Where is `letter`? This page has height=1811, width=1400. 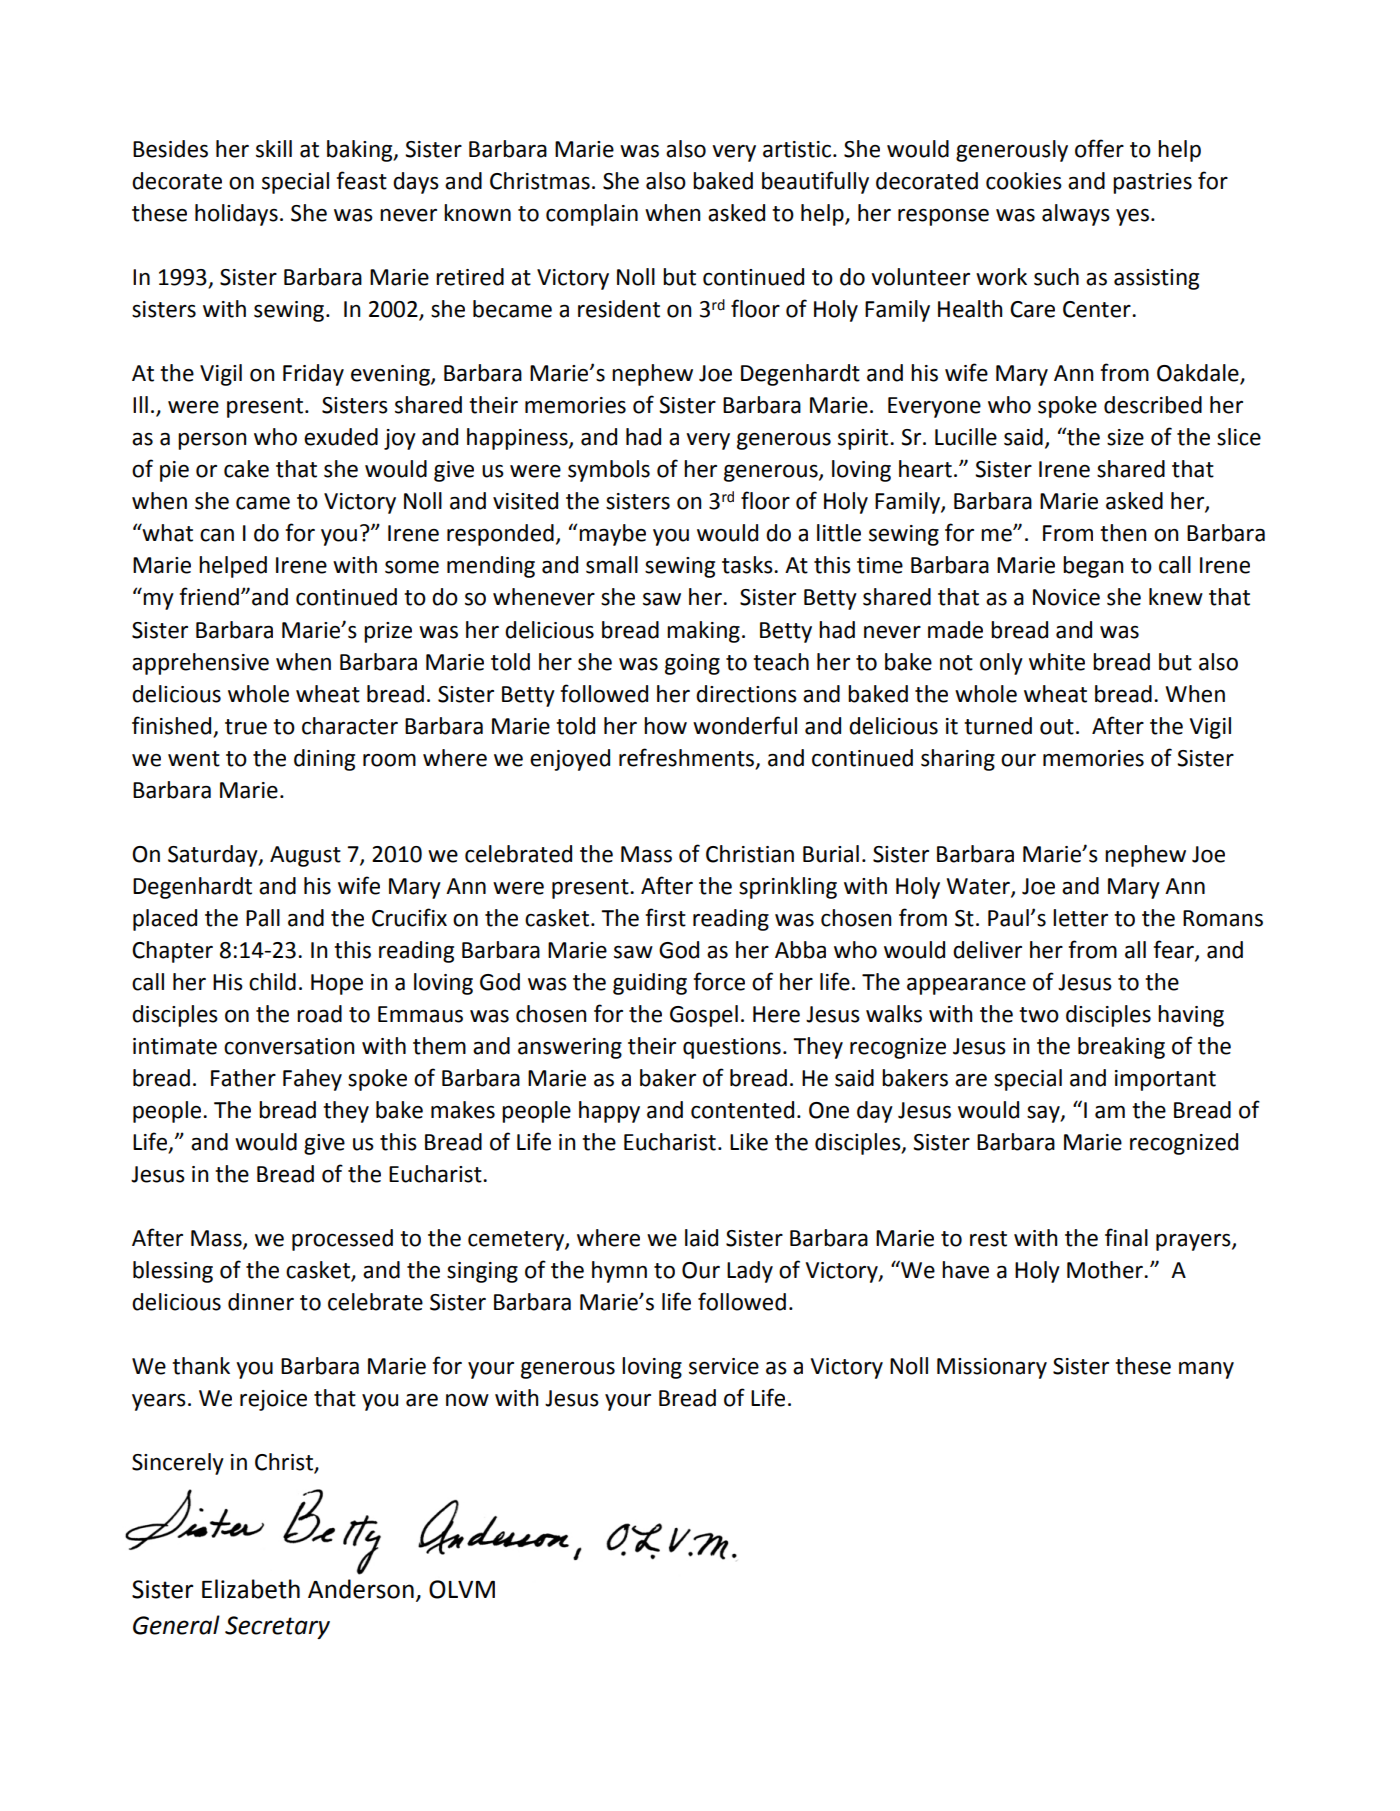 letter is located at coordinates (1080, 918).
